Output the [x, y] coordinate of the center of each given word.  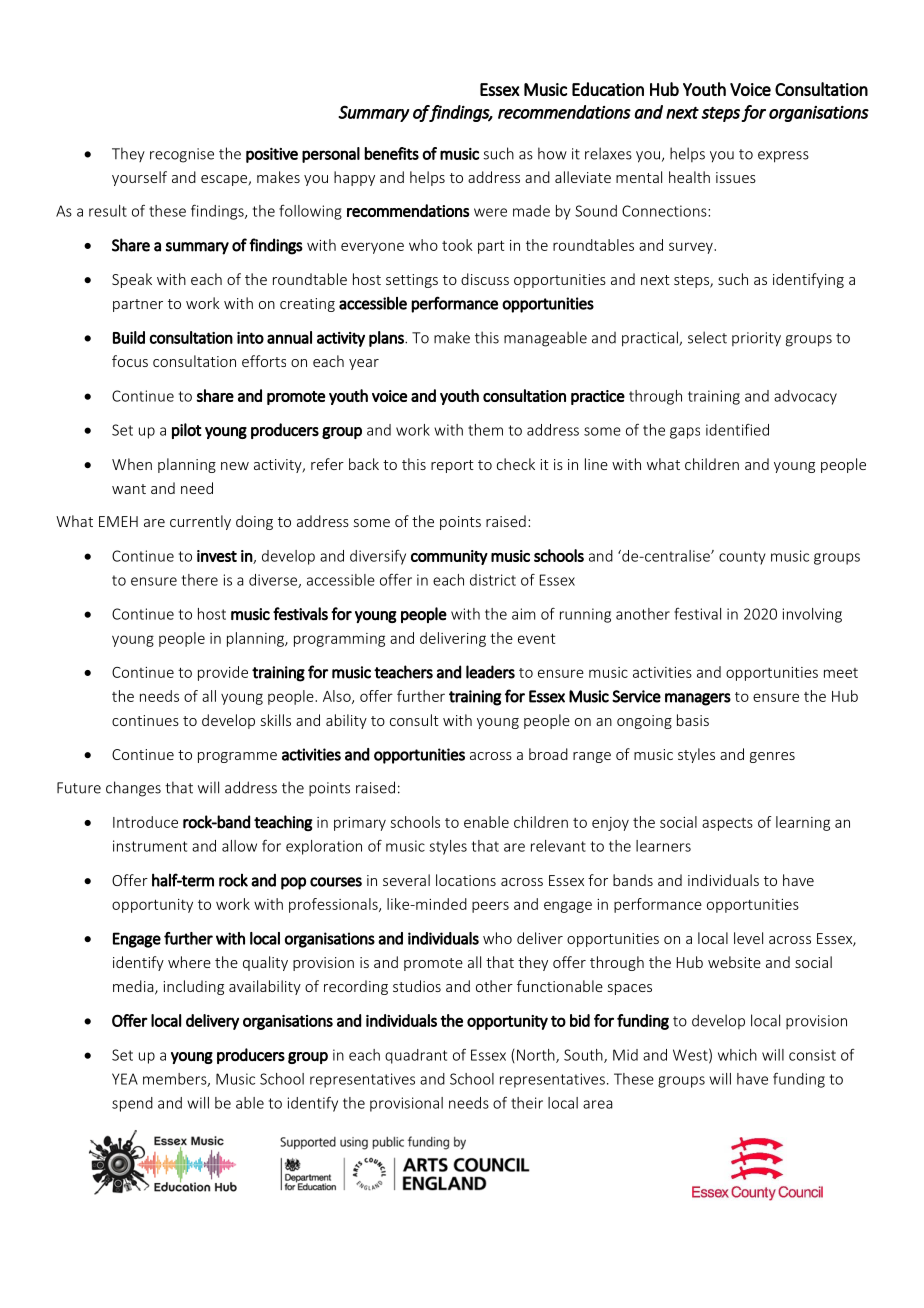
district [493, 580]
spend [132, 1104]
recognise [182, 155]
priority [756, 339]
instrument [150, 846]
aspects [727, 824]
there [200, 580]
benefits [391, 153]
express [783, 157]
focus [130, 361]
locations [466, 880]
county [742, 558]
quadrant [416, 1056]
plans [387, 339]
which [737, 1055]
